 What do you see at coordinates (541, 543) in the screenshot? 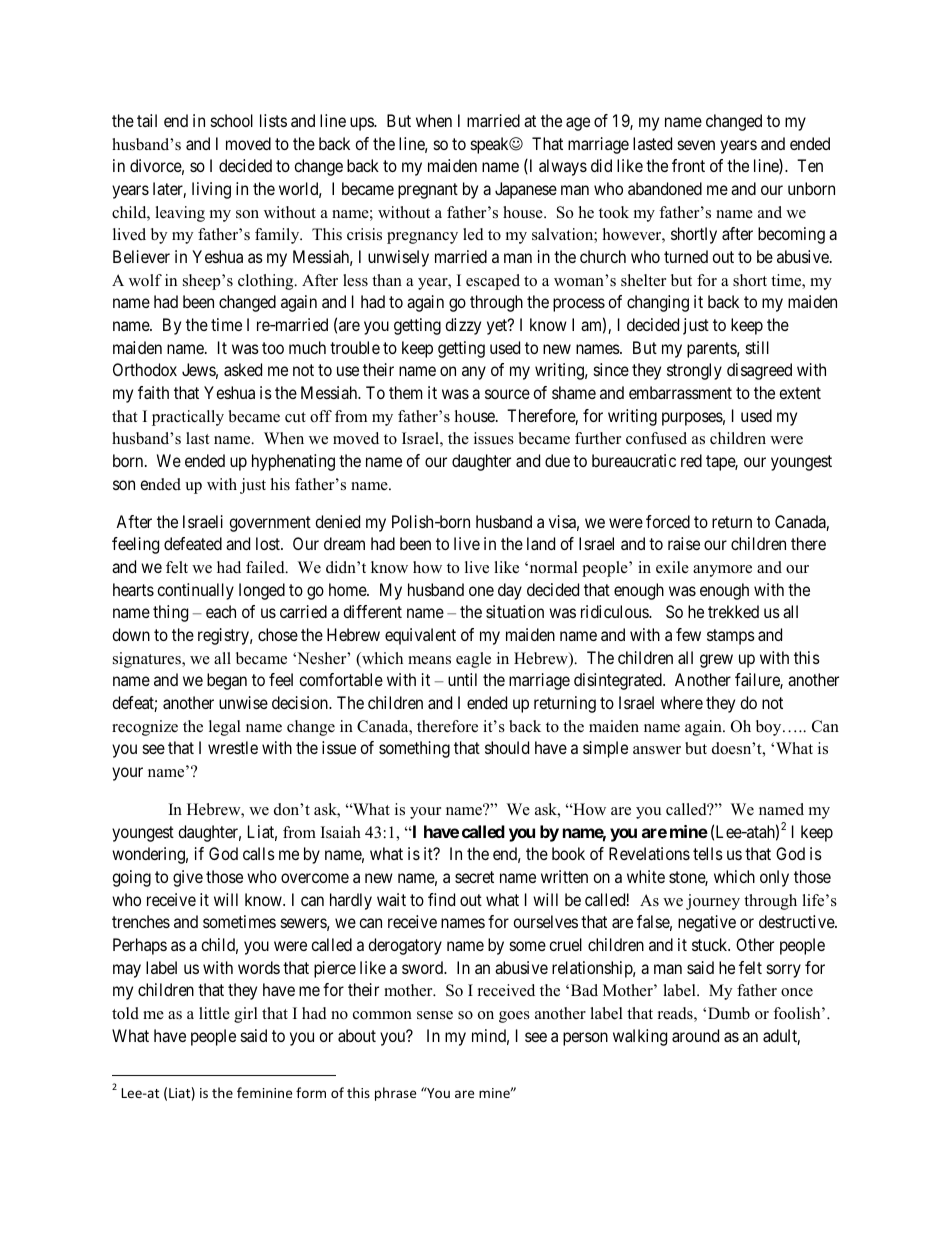
I see `land` at bounding box center [541, 543].
